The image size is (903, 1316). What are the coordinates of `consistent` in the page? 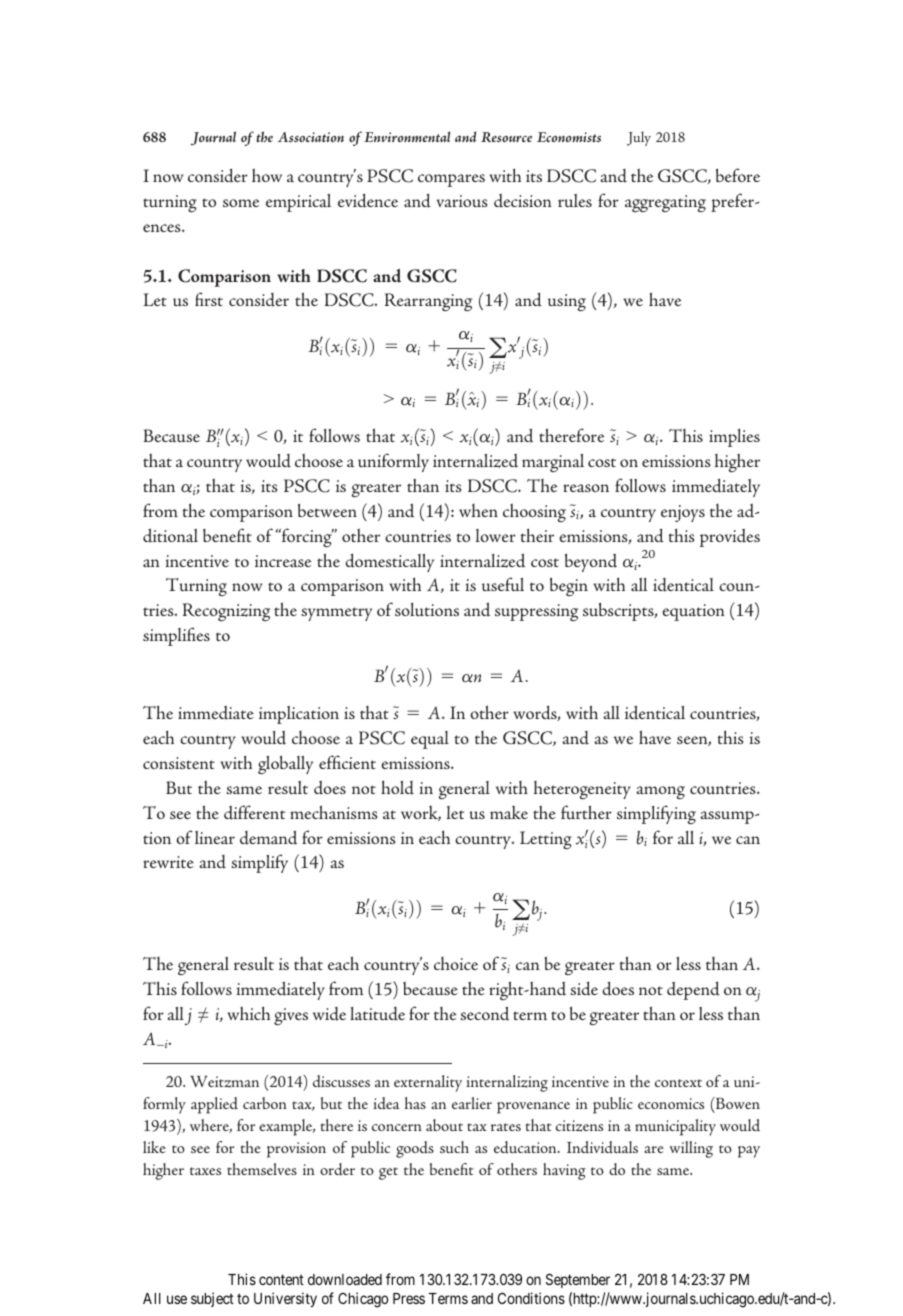 It's located at (179, 763).
